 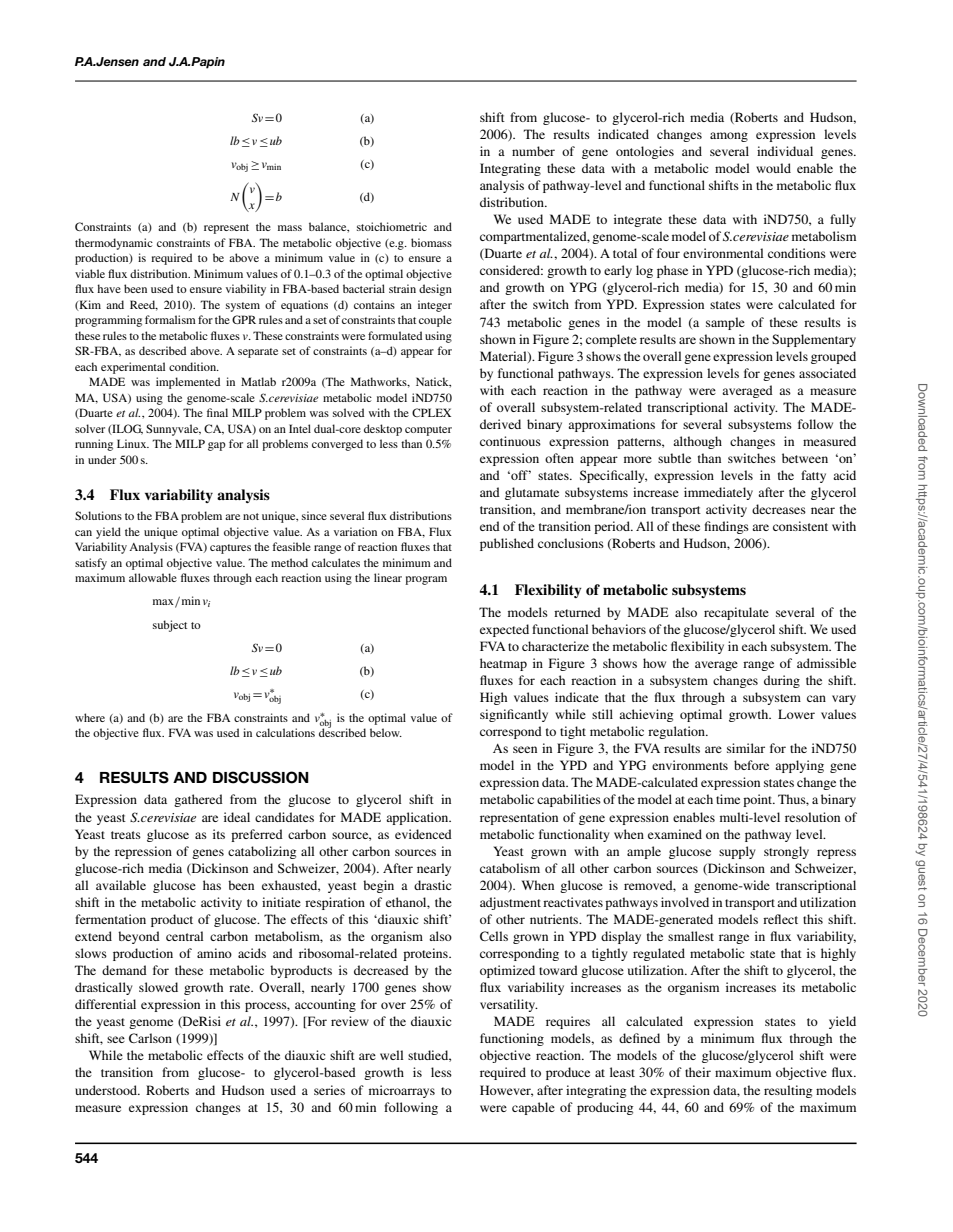 What do you see at coordinates (773, 168) in the image?
I see `would` at bounding box center [773, 168].
